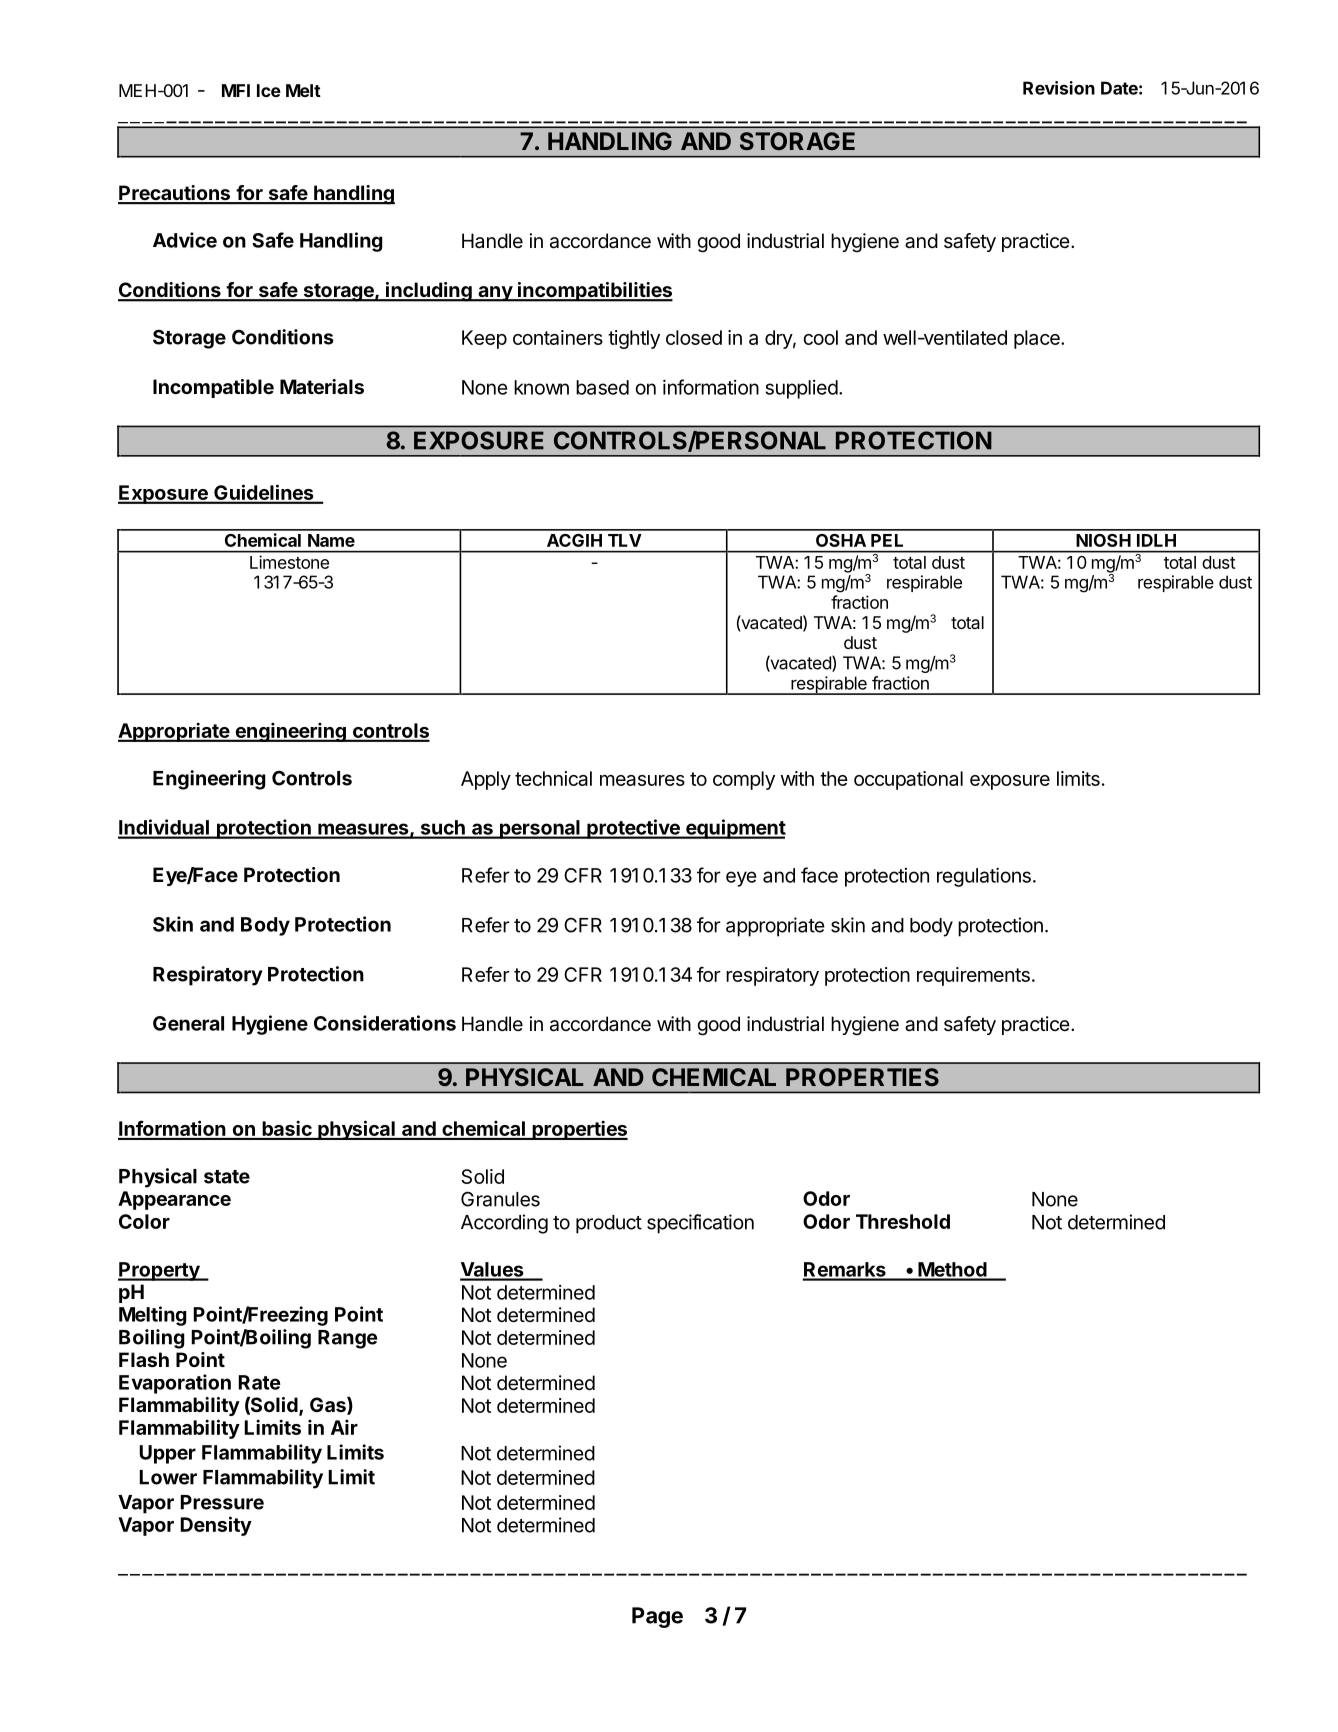 The width and height of the document is (1338, 1732). What do you see at coordinates (984, 877) in the document?
I see `regulations` at bounding box center [984, 877].
